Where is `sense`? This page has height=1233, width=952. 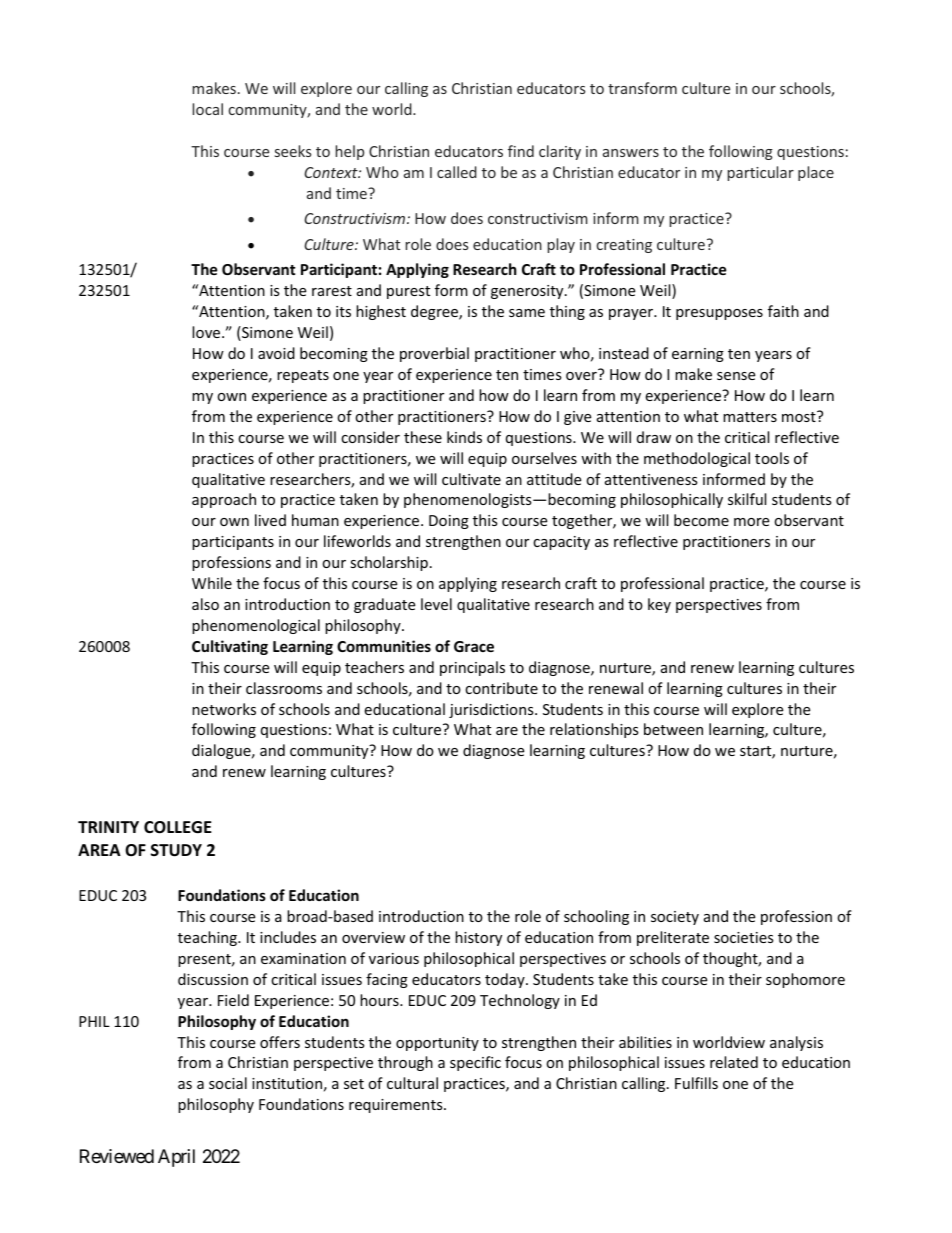
sense is located at coordinates (736, 376).
